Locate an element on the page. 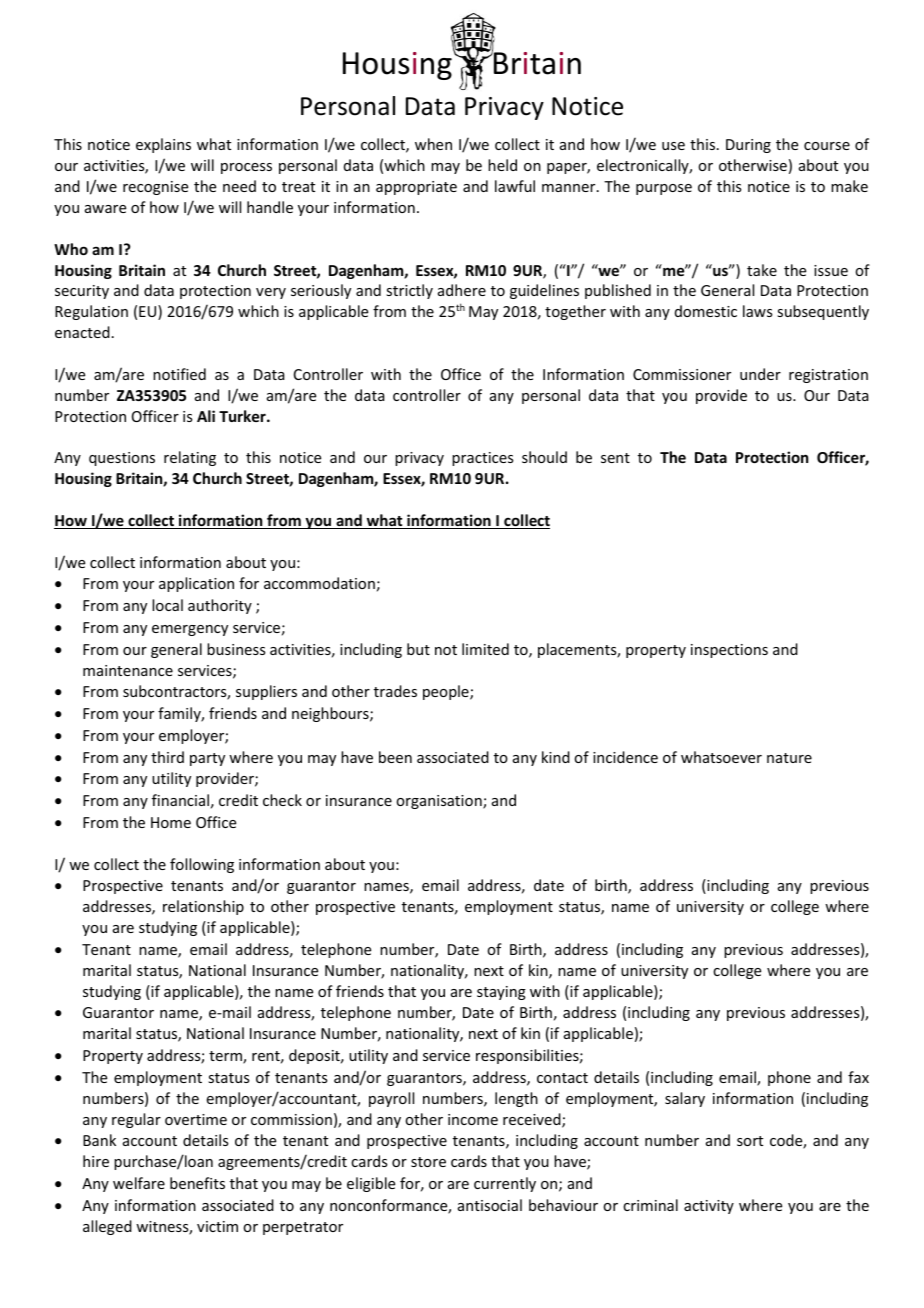 This document has height=1308, width=924. fax is located at coordinates (858, 1077).
